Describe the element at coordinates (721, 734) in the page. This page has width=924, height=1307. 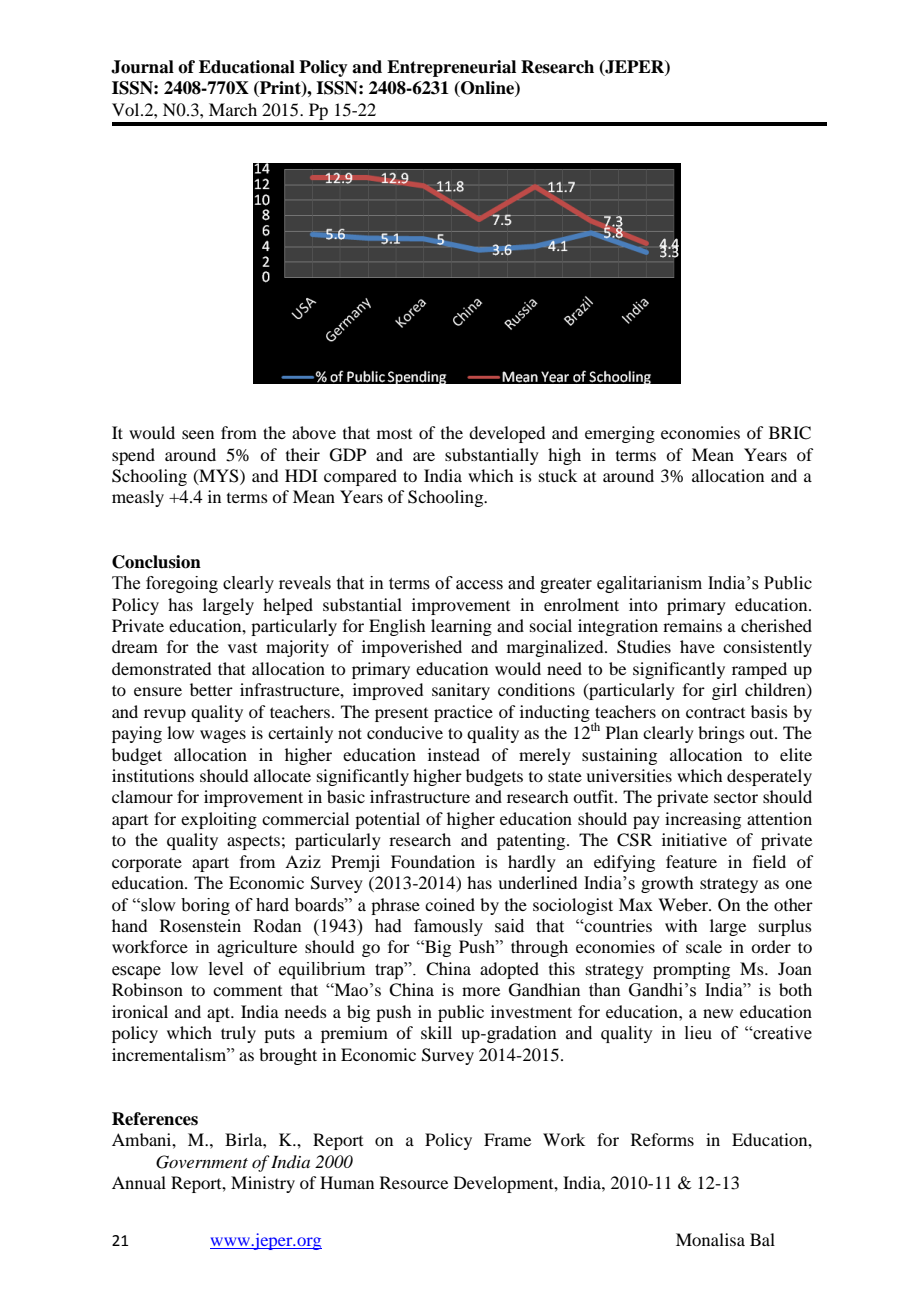
I see `brings` at that location.
